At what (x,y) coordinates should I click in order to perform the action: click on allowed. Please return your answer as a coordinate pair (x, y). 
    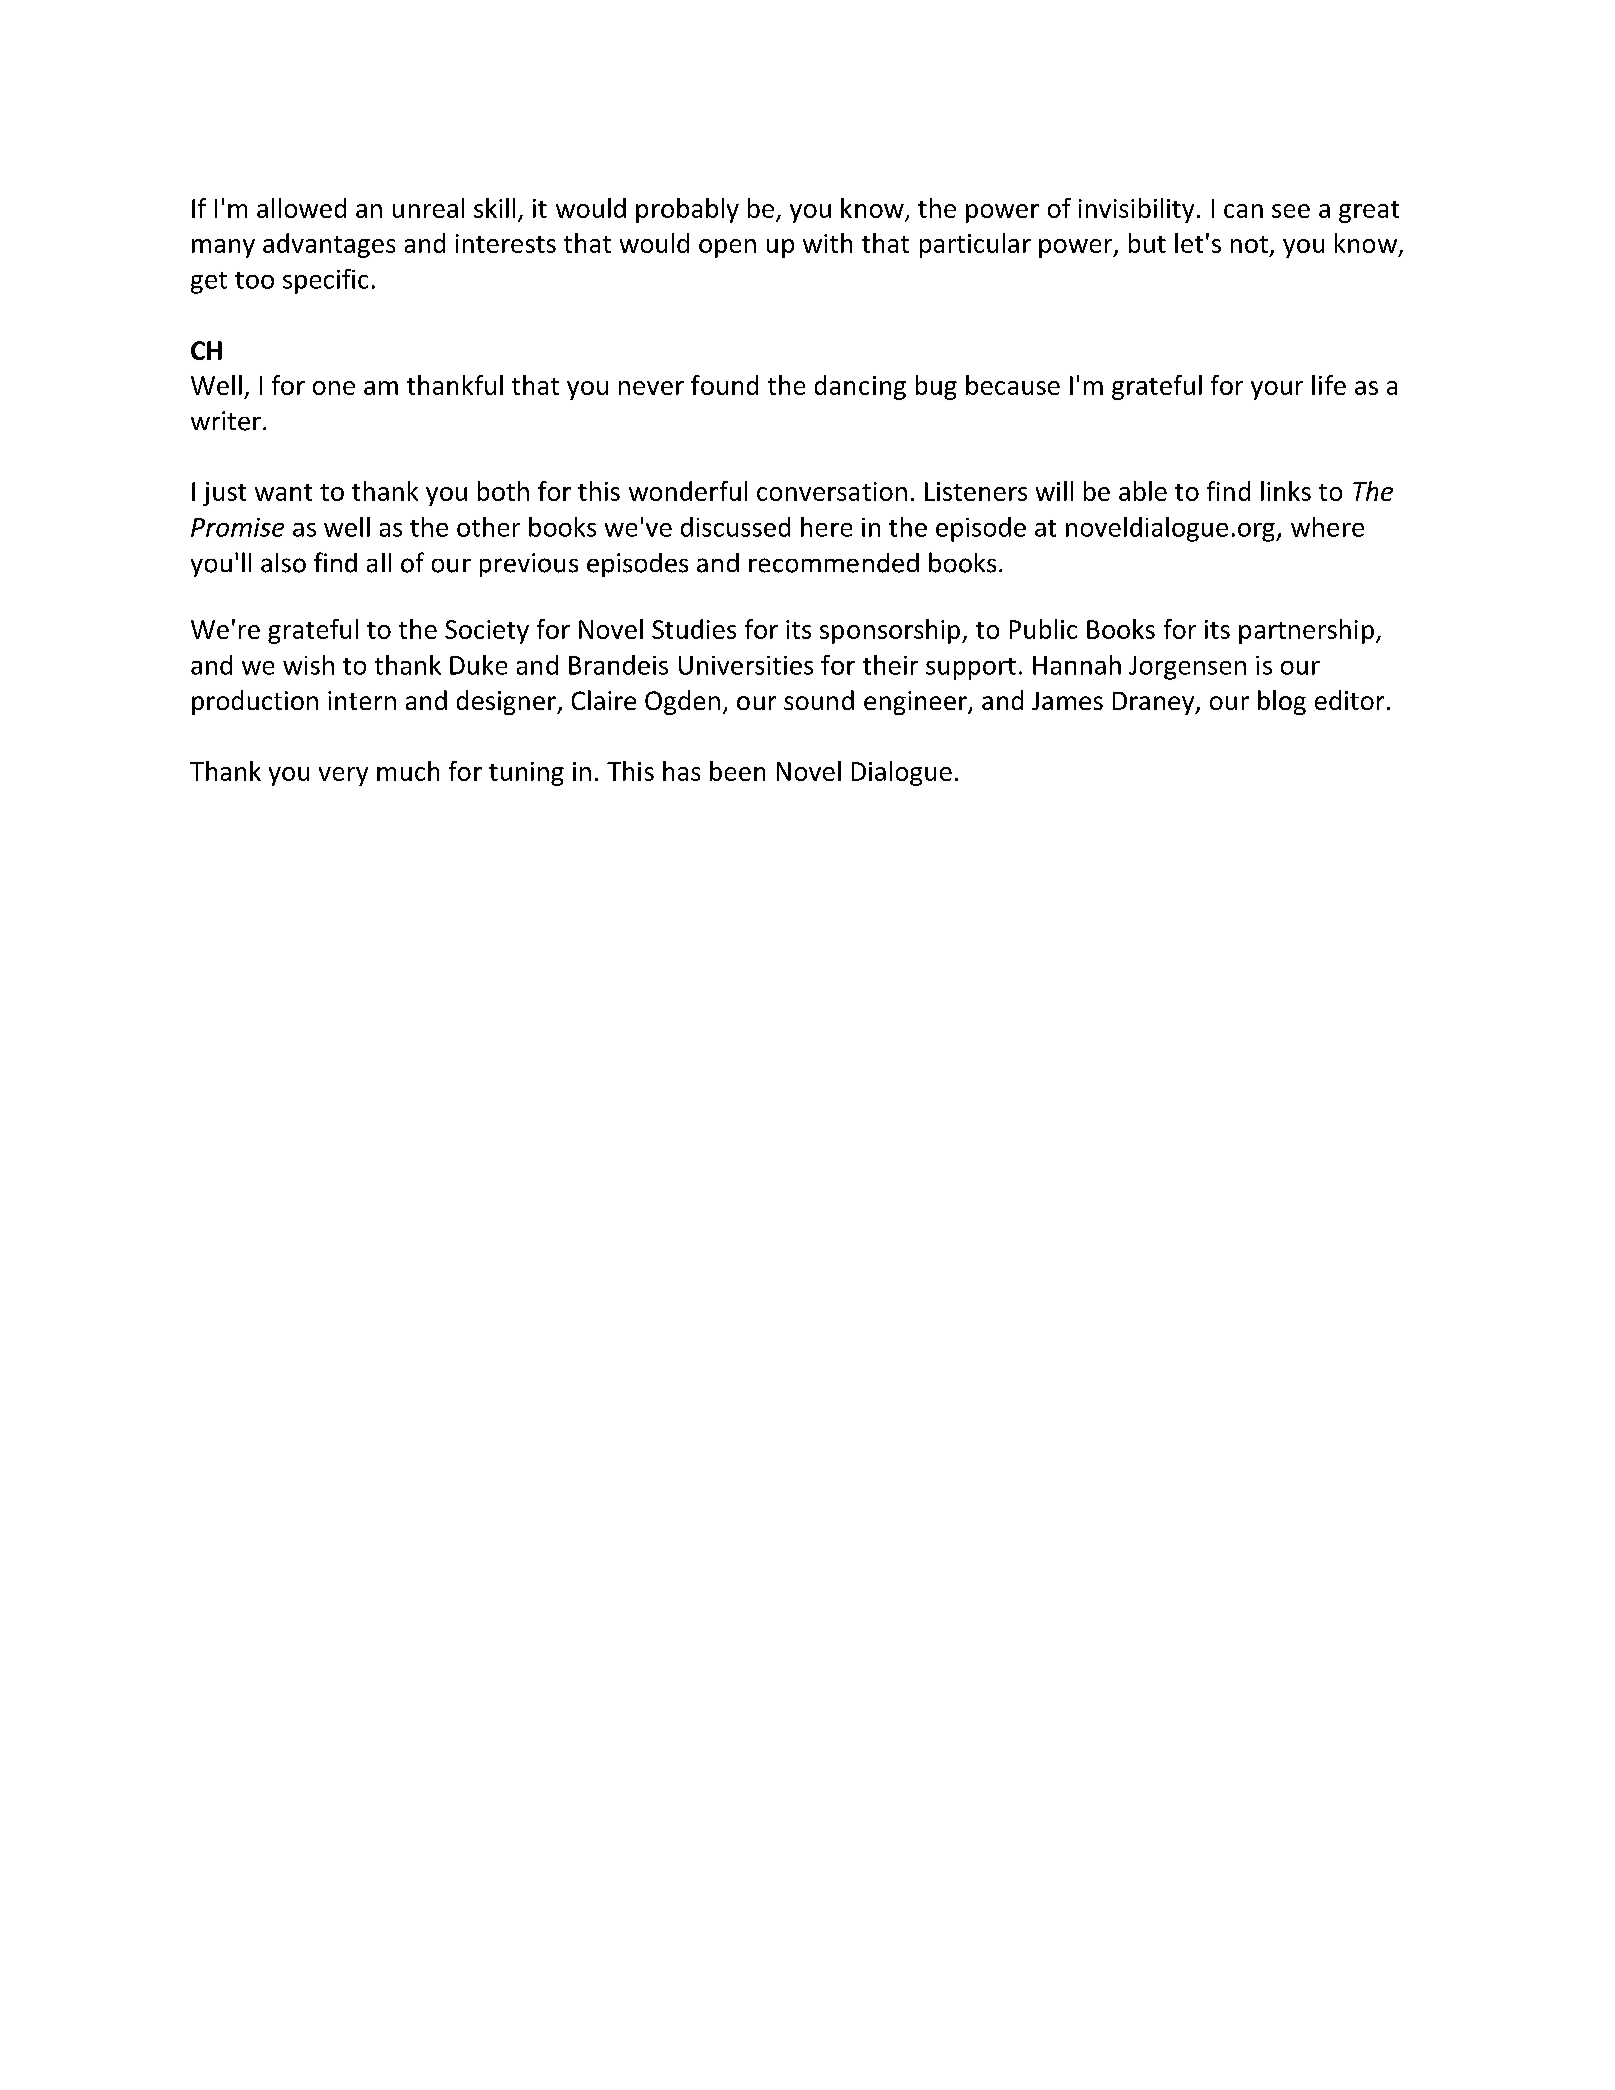
    Looking at the image, I should click on (301, 208).
